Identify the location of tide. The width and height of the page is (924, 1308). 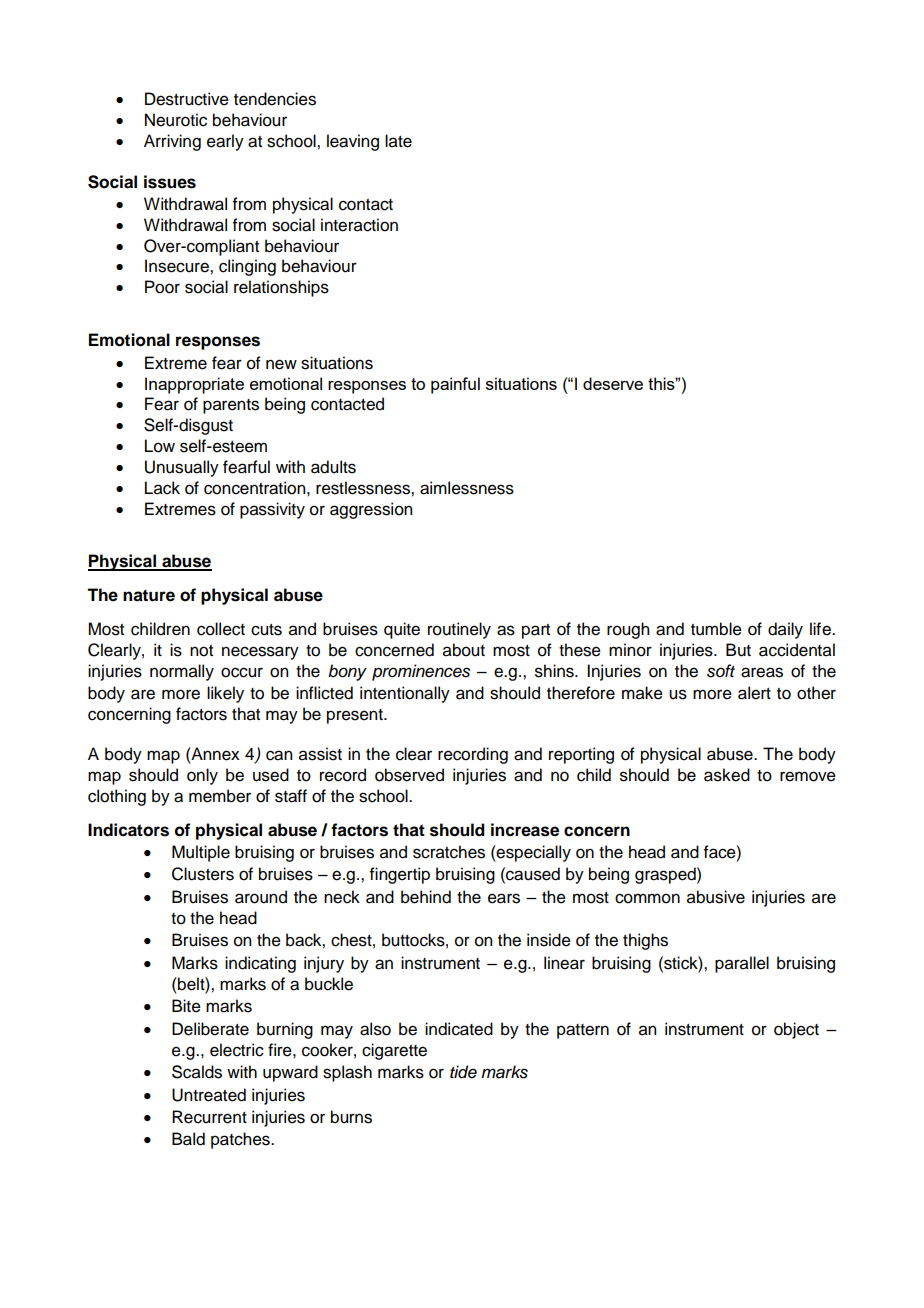
(463, 1072).
